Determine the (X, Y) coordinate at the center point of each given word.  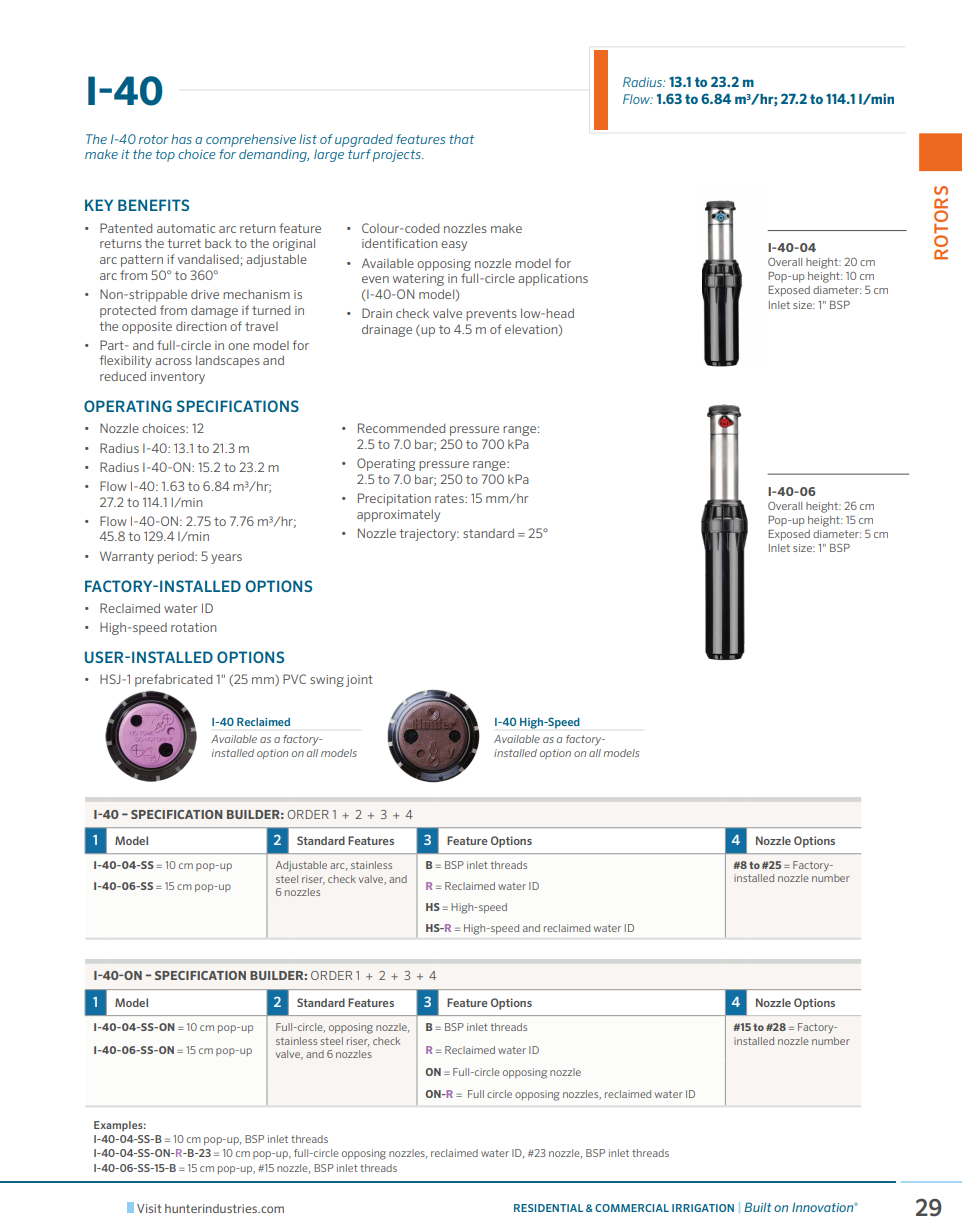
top (165, 156)
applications (553, 279)
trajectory (429, 535)
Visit (149, 1208)
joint (359, 681)
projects (398, 156)
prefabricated (174, 680)
